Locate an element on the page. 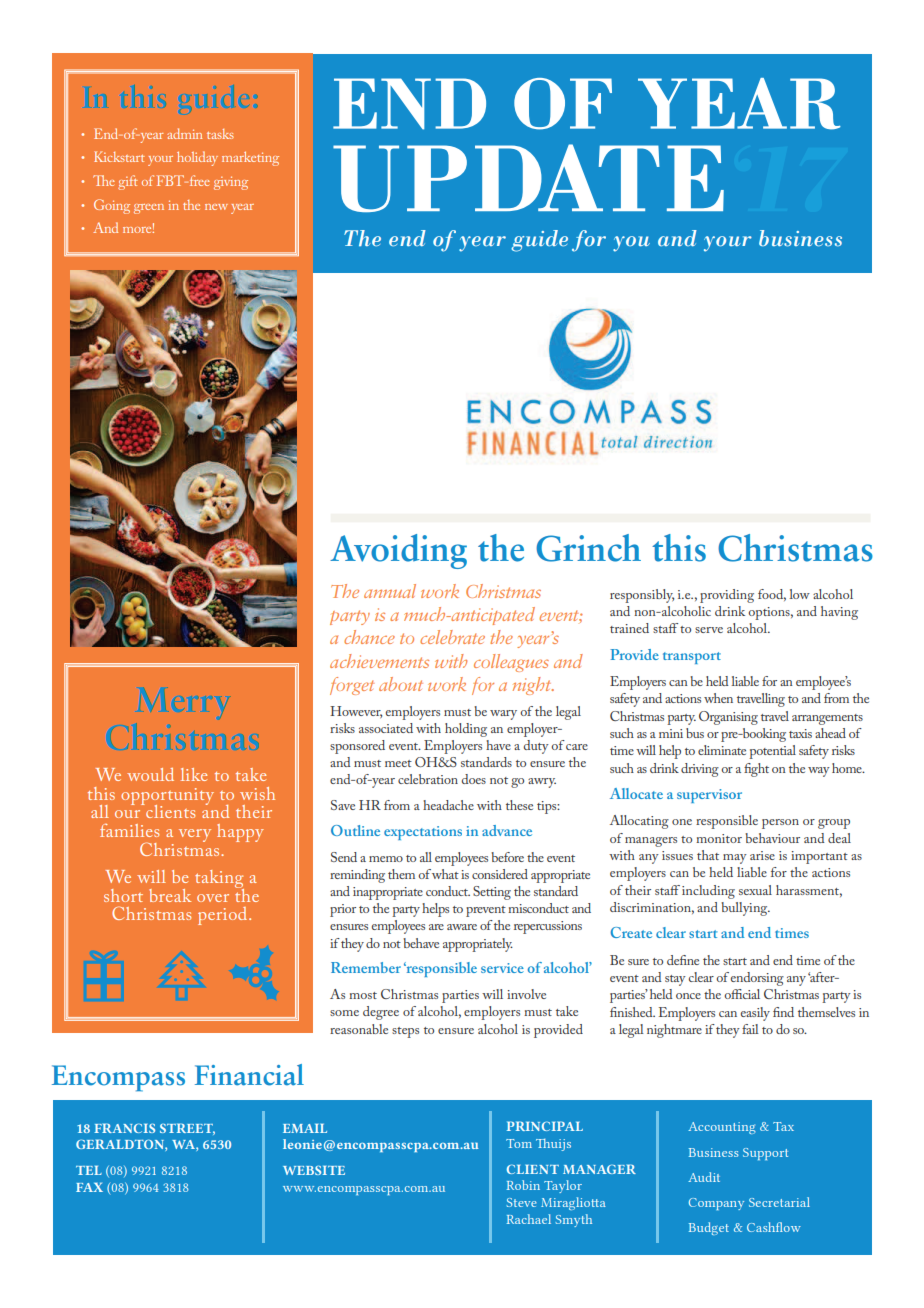 The height and width of the page is (1308, 924). very is located at coordinates (195, 835).
